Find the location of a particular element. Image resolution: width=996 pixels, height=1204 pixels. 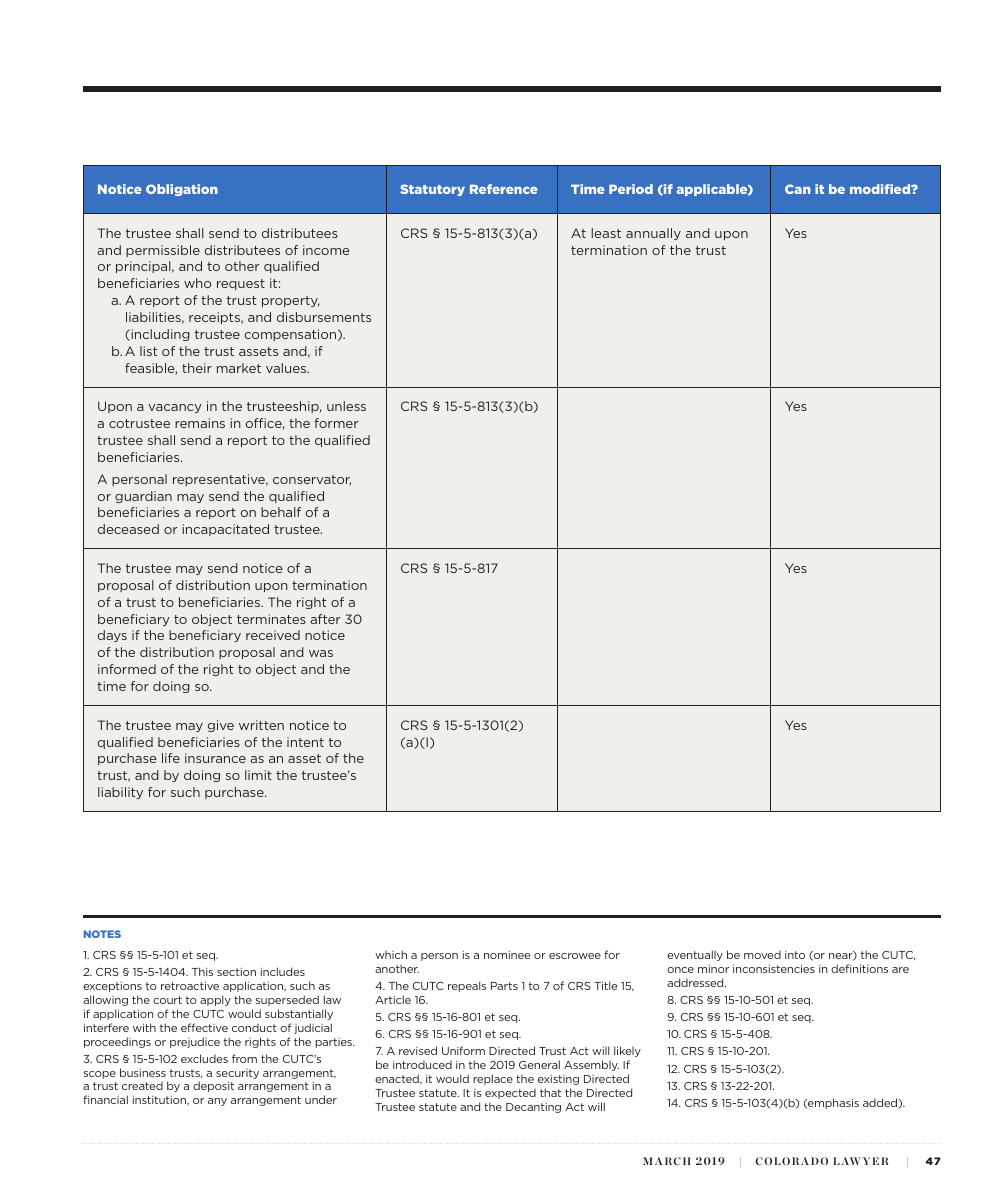

informed is located at coordinates (127, 669).
